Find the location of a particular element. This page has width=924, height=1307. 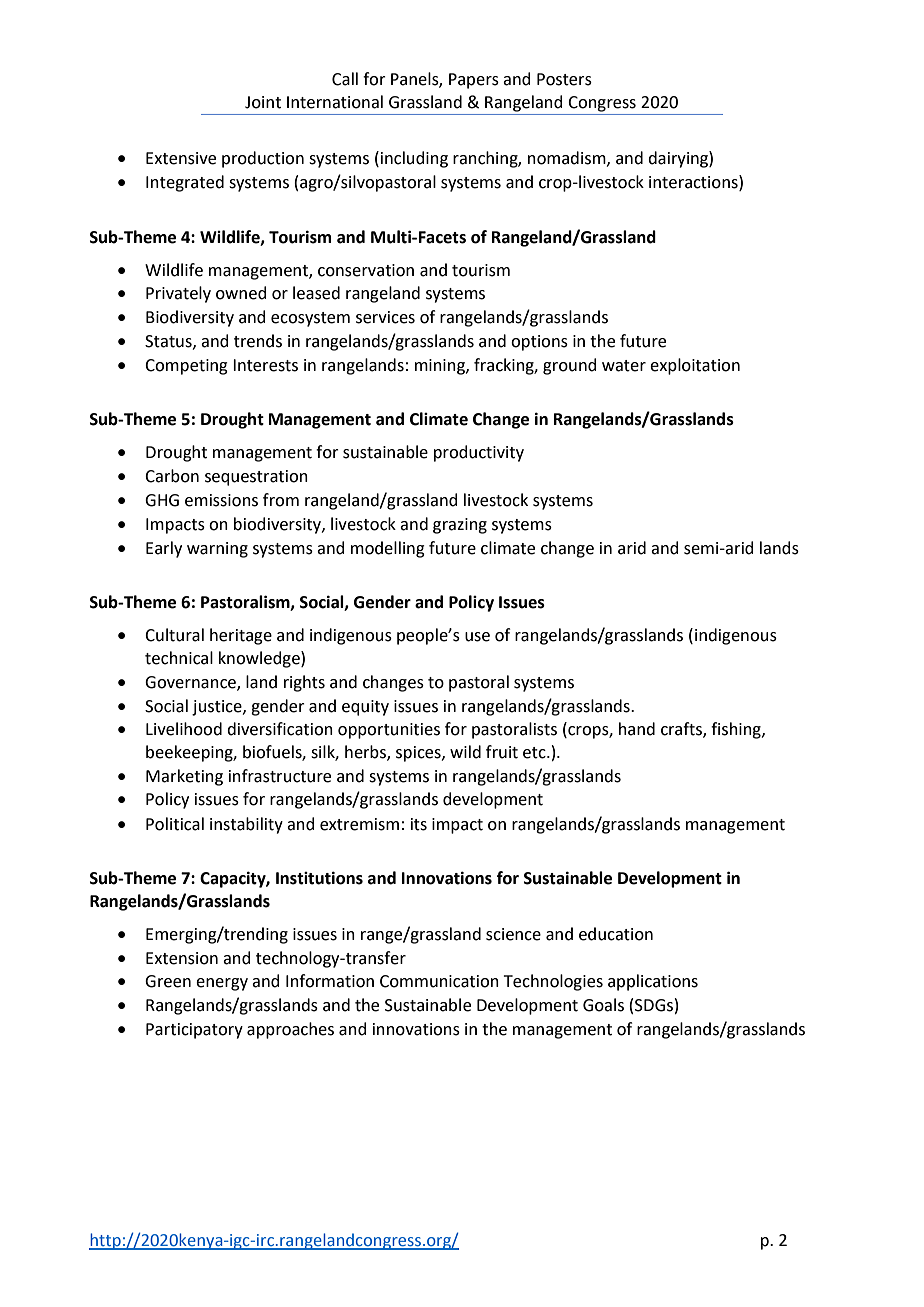

Joint is located at coordinates (263, 102).
